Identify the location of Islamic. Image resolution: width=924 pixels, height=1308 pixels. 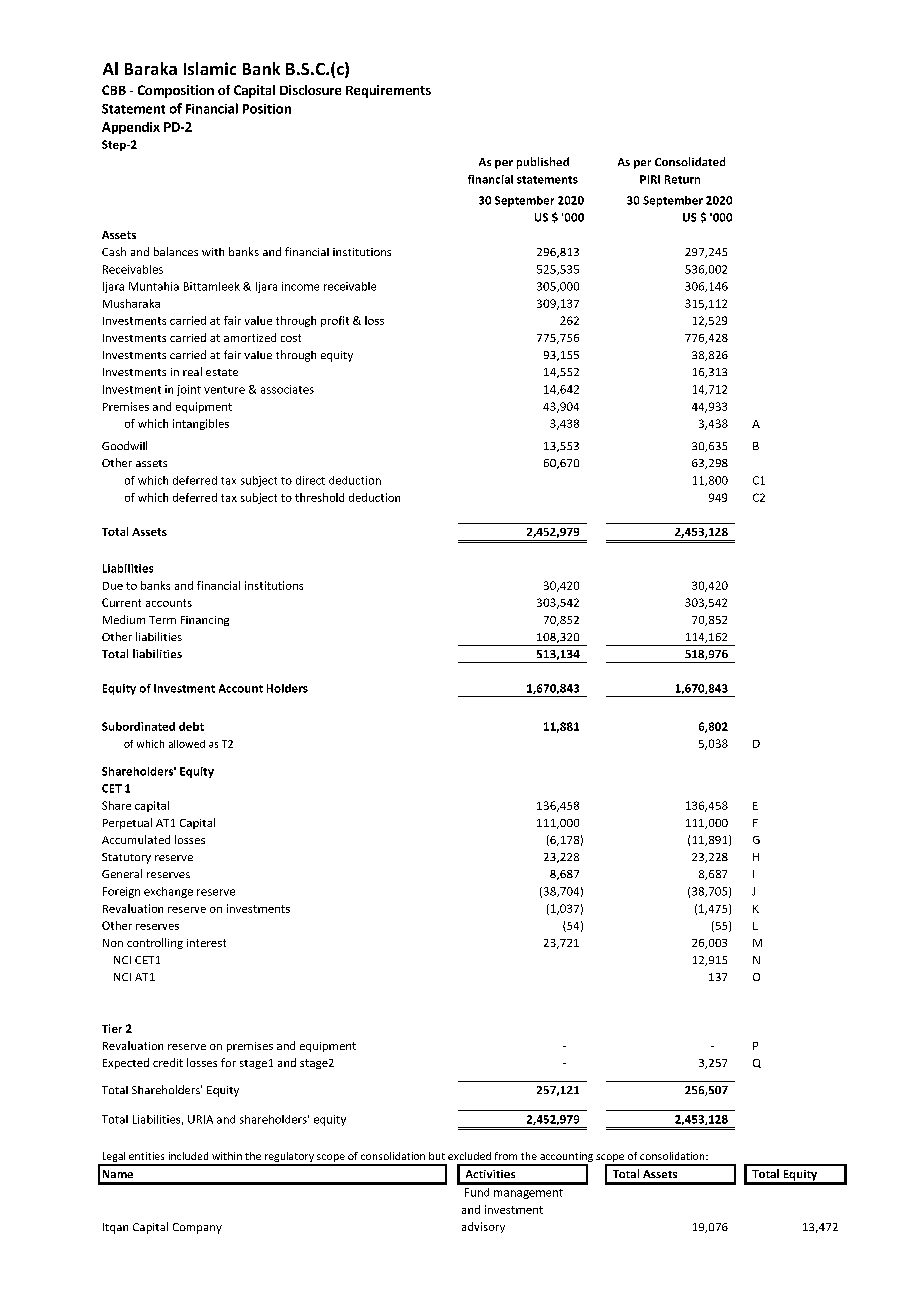
(210, 68).
